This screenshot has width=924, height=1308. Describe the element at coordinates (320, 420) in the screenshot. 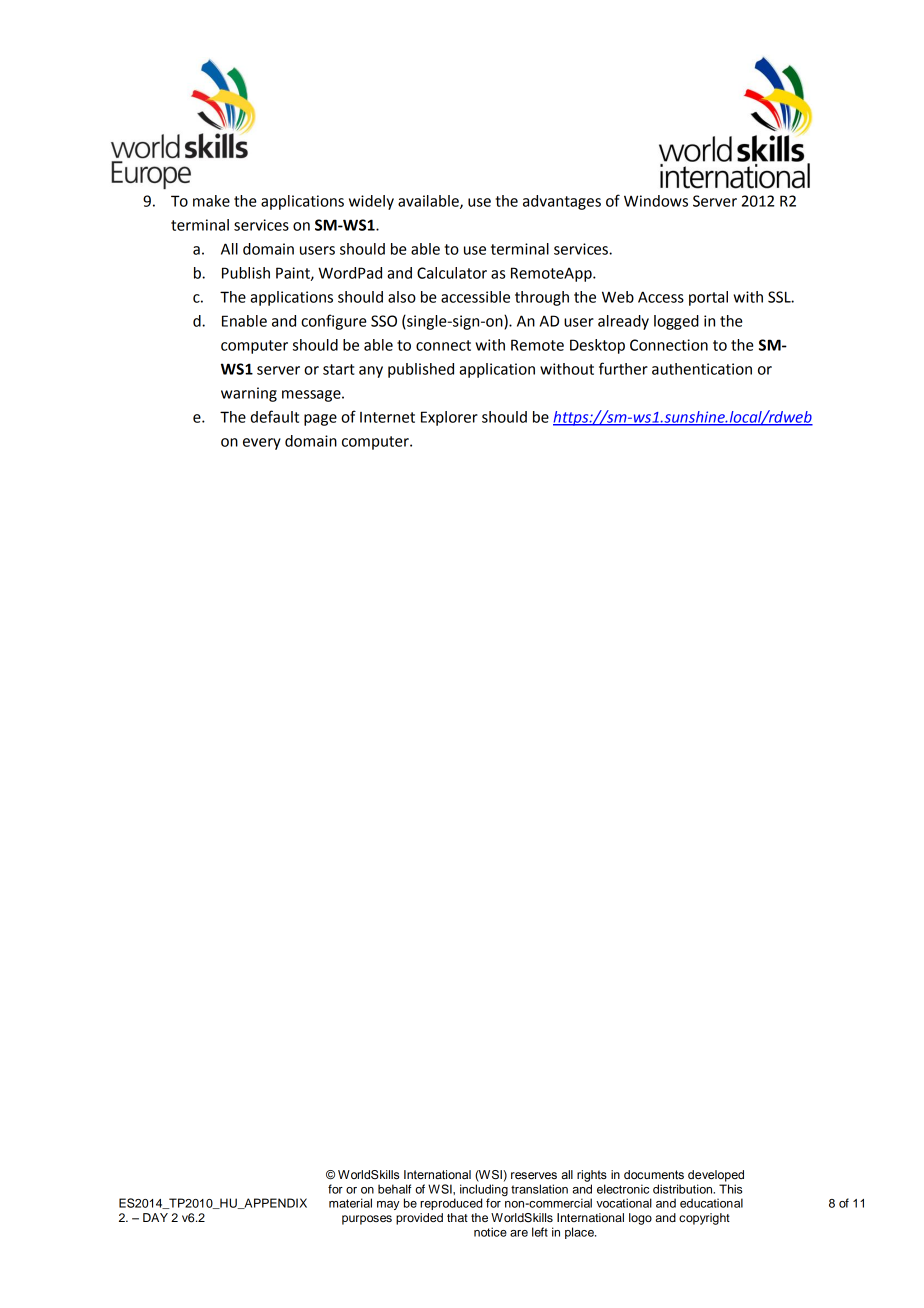

I see `page` at that location.
